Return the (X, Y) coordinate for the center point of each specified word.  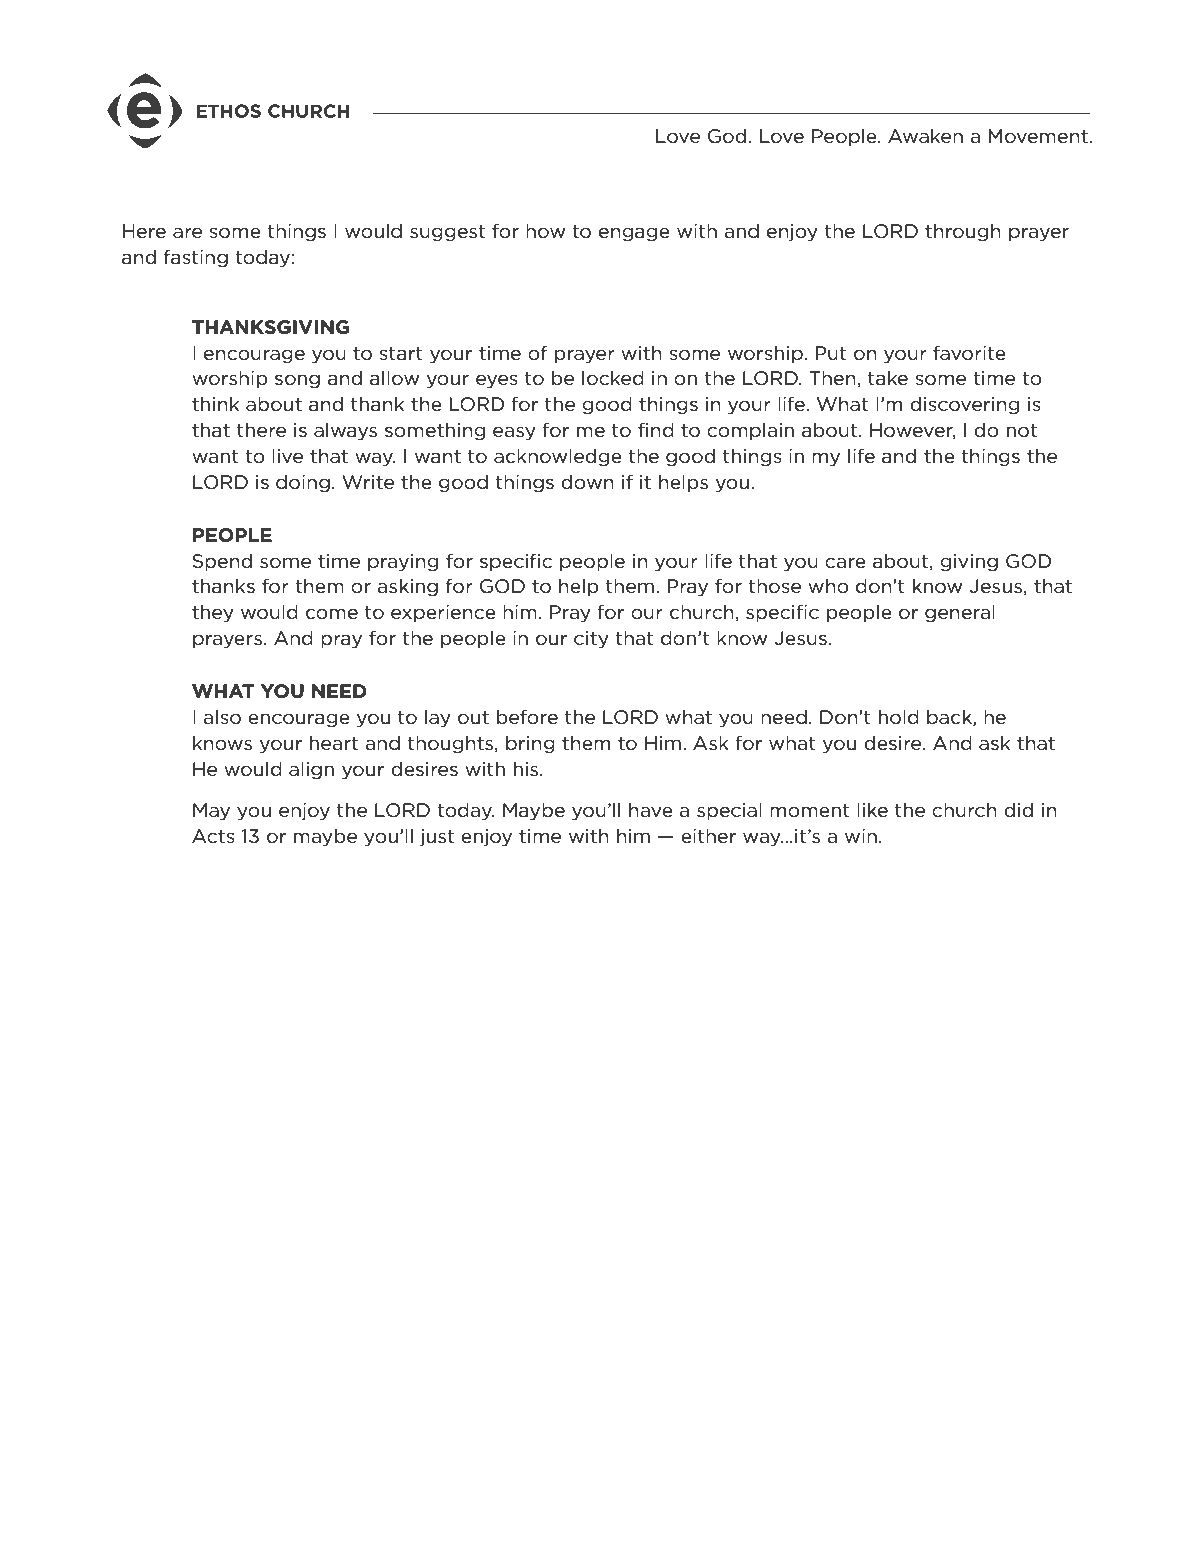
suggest (447, 233)
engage (634, 234)
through (963, 232)
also (222, 717)
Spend (222, 562)
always (345, 431)
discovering (964, 405)
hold (899, 717)
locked (613, 378)
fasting (196, 258)
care (845, 563)
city (591, 639)
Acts (213, 836)
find (656, 429)
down (587, 482)
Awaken (925, 136)
